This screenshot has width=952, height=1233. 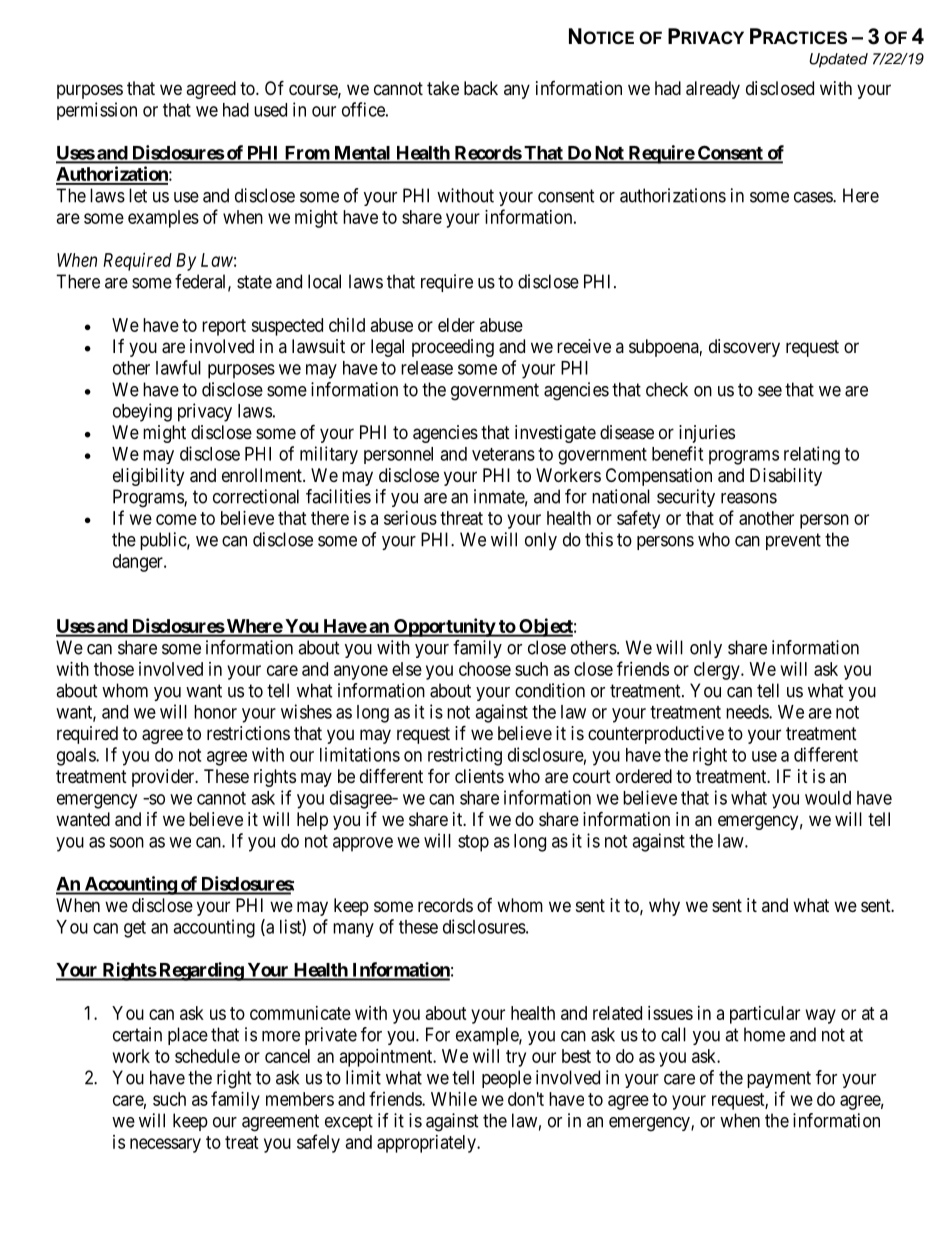 What do you see at coordinates (779, 1079) in the screenshot?
I see `payment` at bounding box center [779, 1079].
